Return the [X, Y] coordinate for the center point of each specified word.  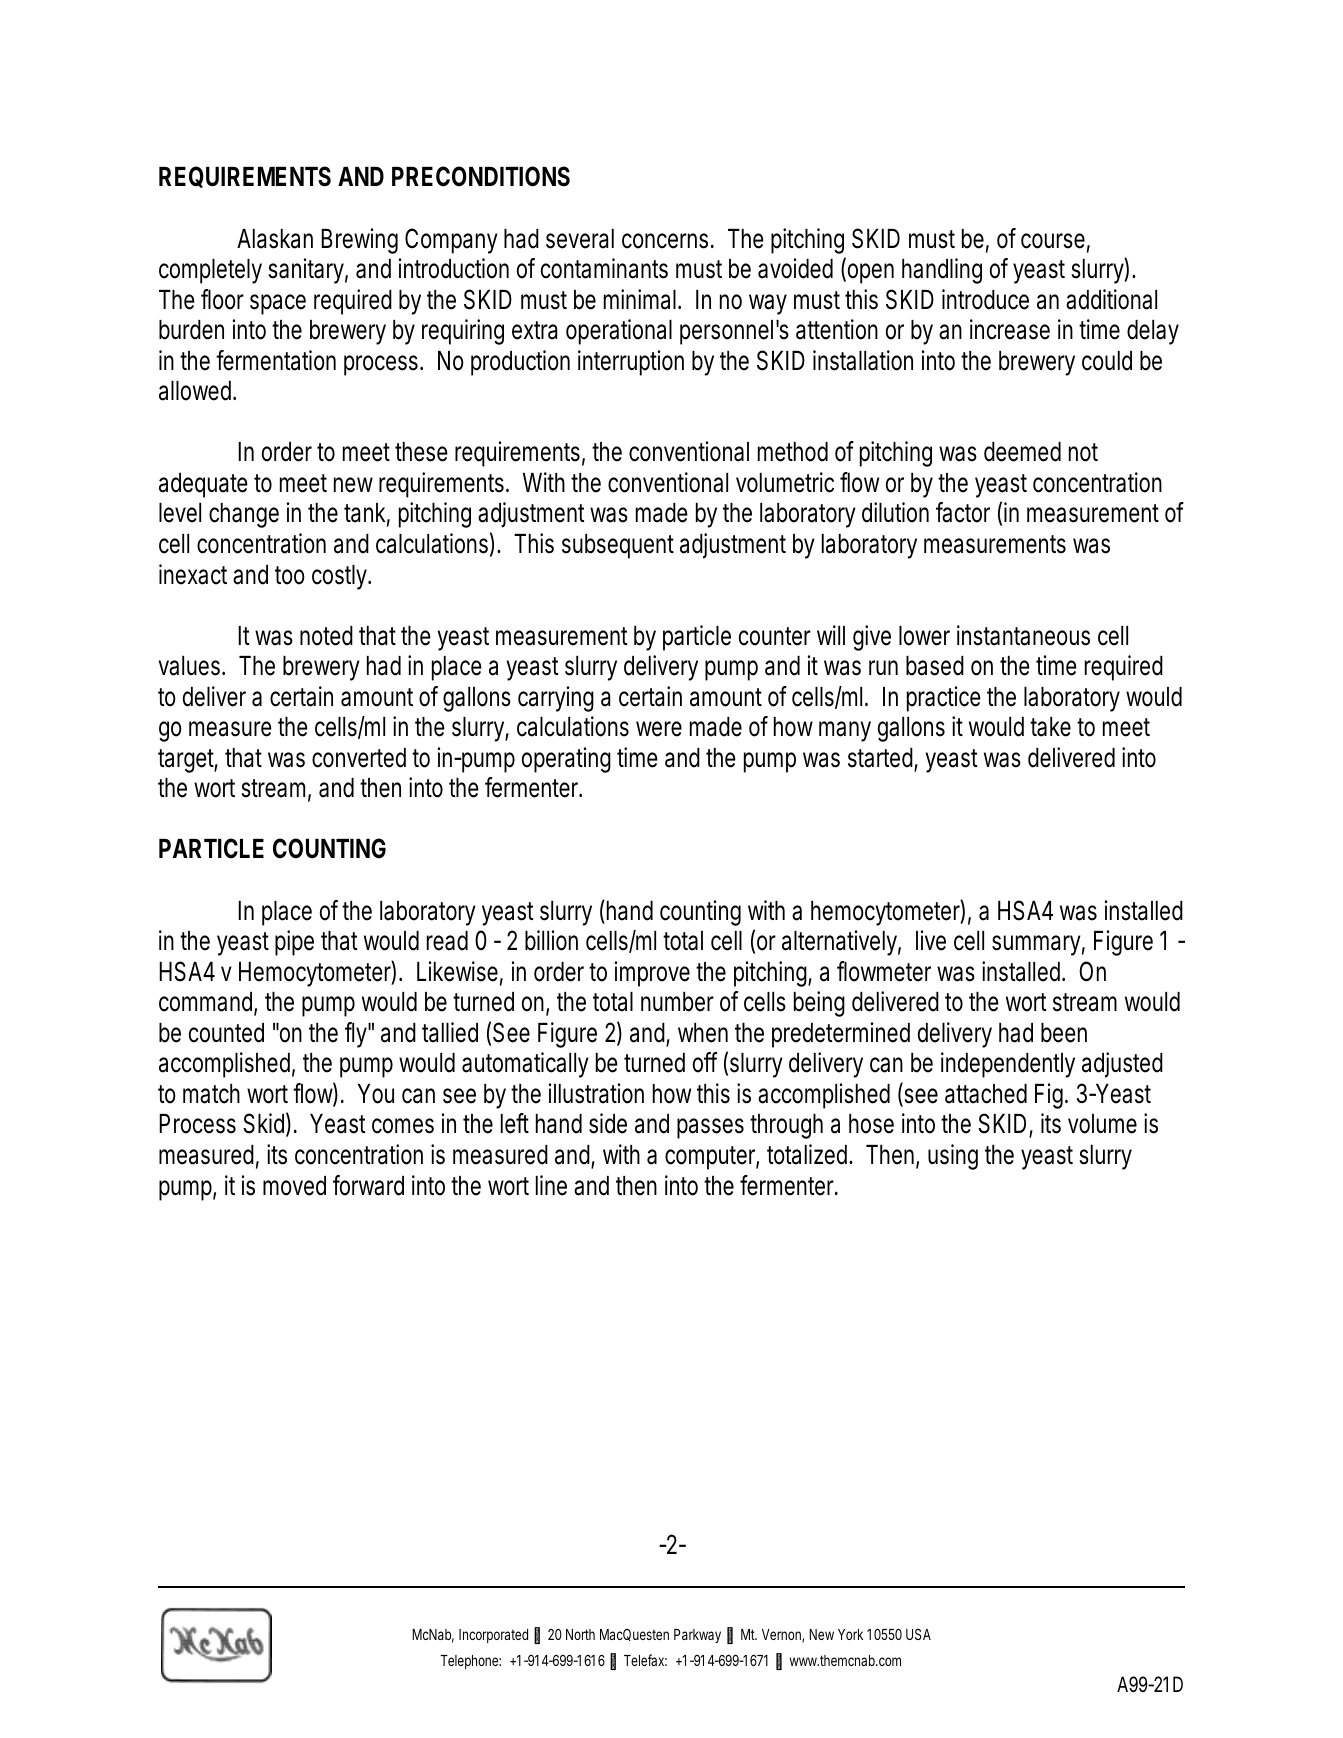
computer [712, 1158]
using [953, 1157]
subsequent [618, 546]
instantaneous [1023, 635]
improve [652, 974]
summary [1038, 945]
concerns [668, 241]
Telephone [471, 1662]
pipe [294, 943]
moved [294, 1186]
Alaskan [275, 239]
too [290, 575]
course [1055, 242]
